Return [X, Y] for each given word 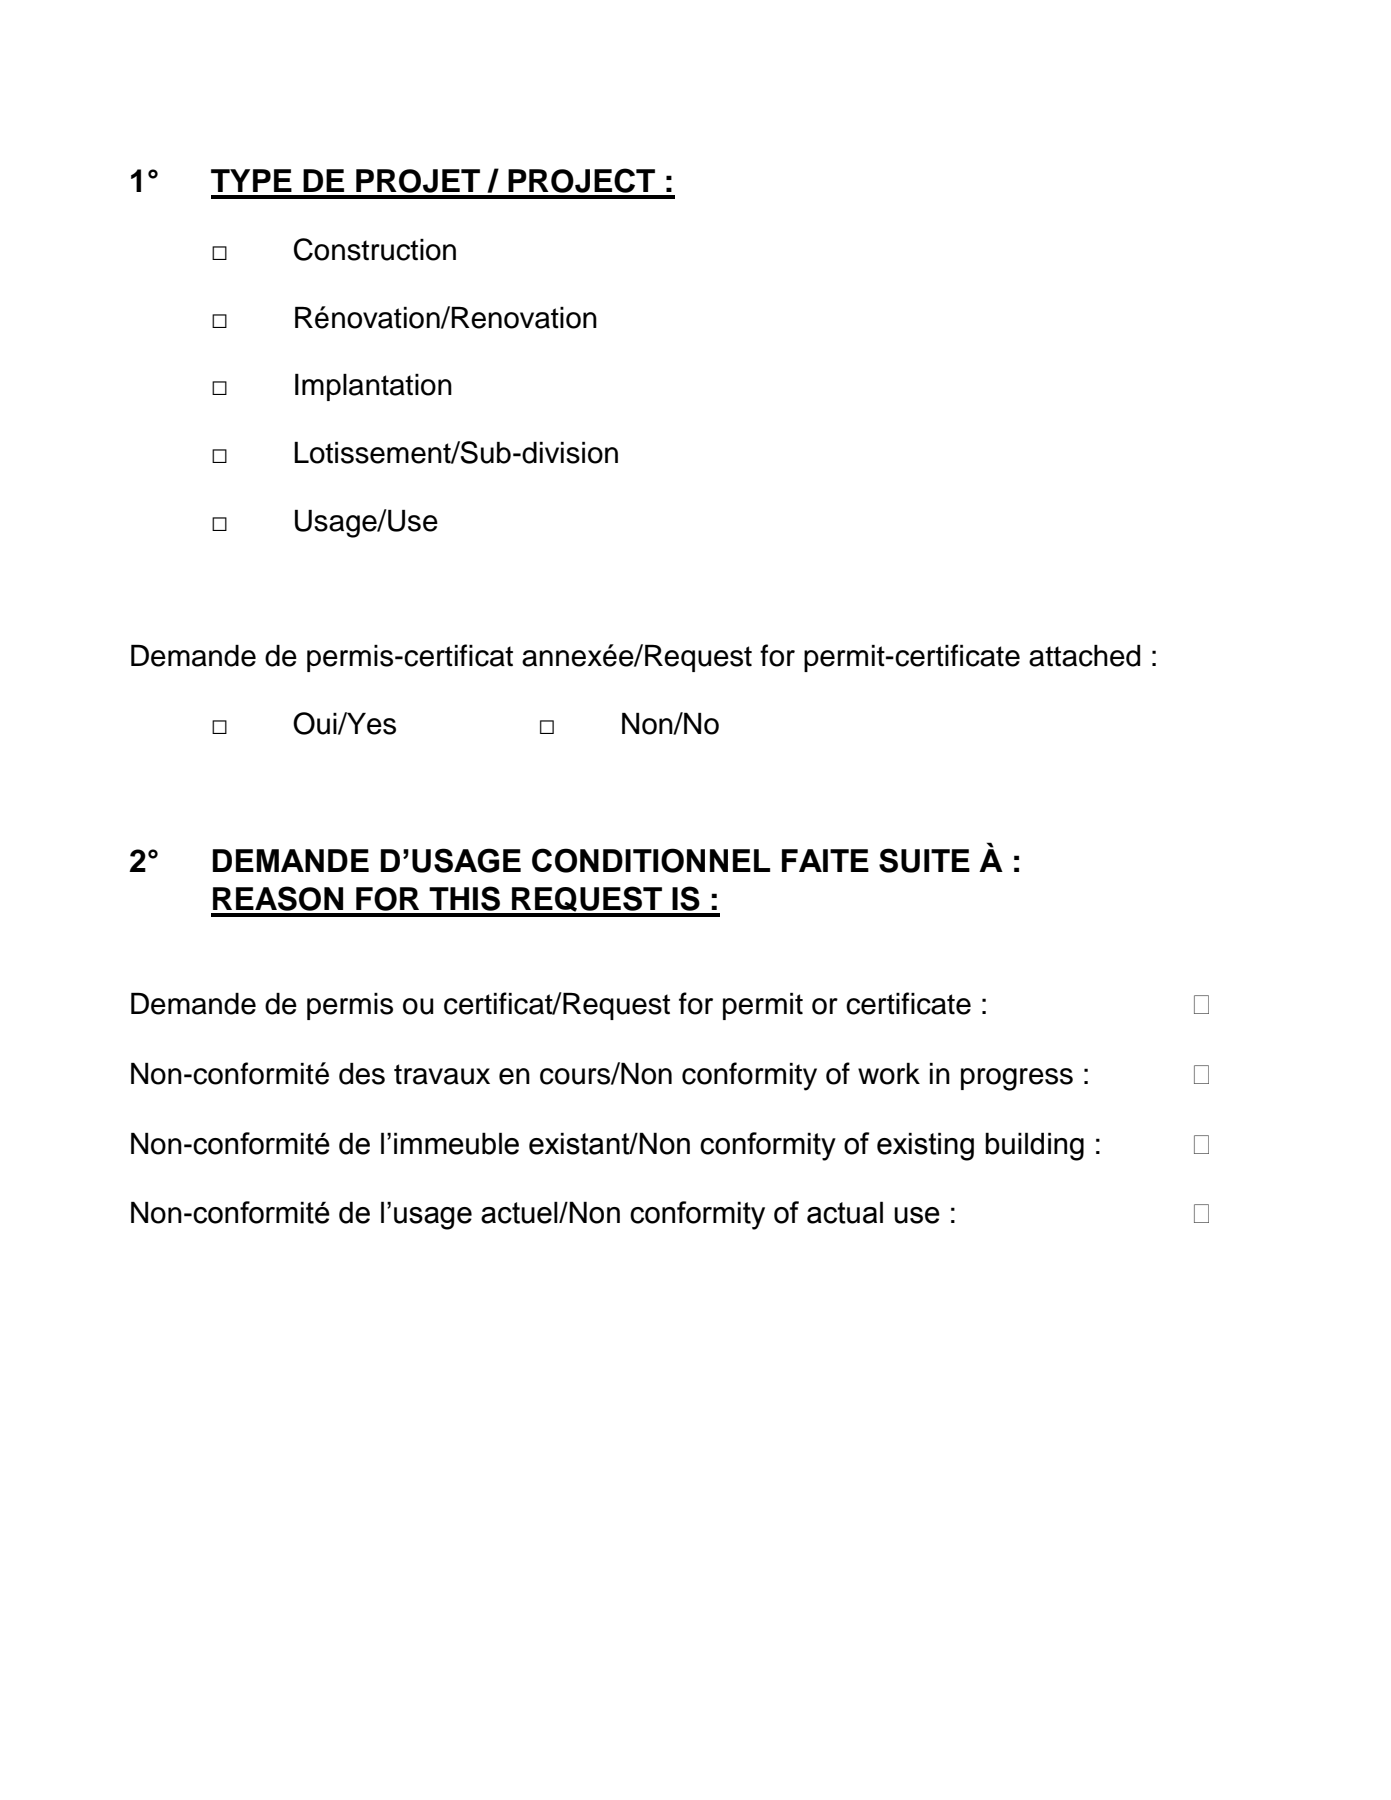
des [362, 1074]
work [889, 1074]
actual [845, 1212]
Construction [375, 249]
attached [1084, 656]
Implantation [373, 387]
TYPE [251, 180]
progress [1017, 1079]
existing [925, 1146]
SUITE [924, 860]
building [1034, 1146]
